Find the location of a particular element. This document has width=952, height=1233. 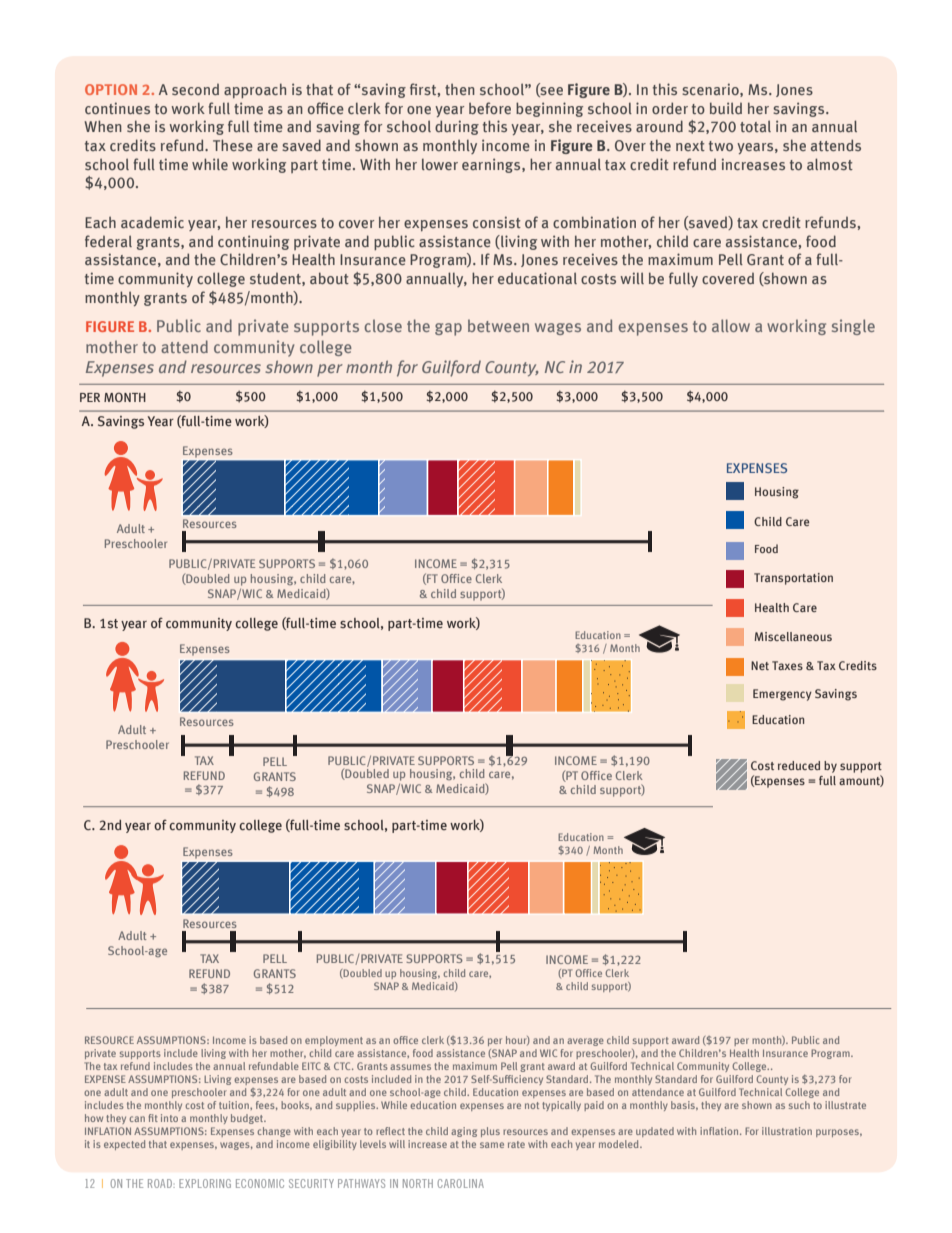

total is located at coordinates (755, 126).
